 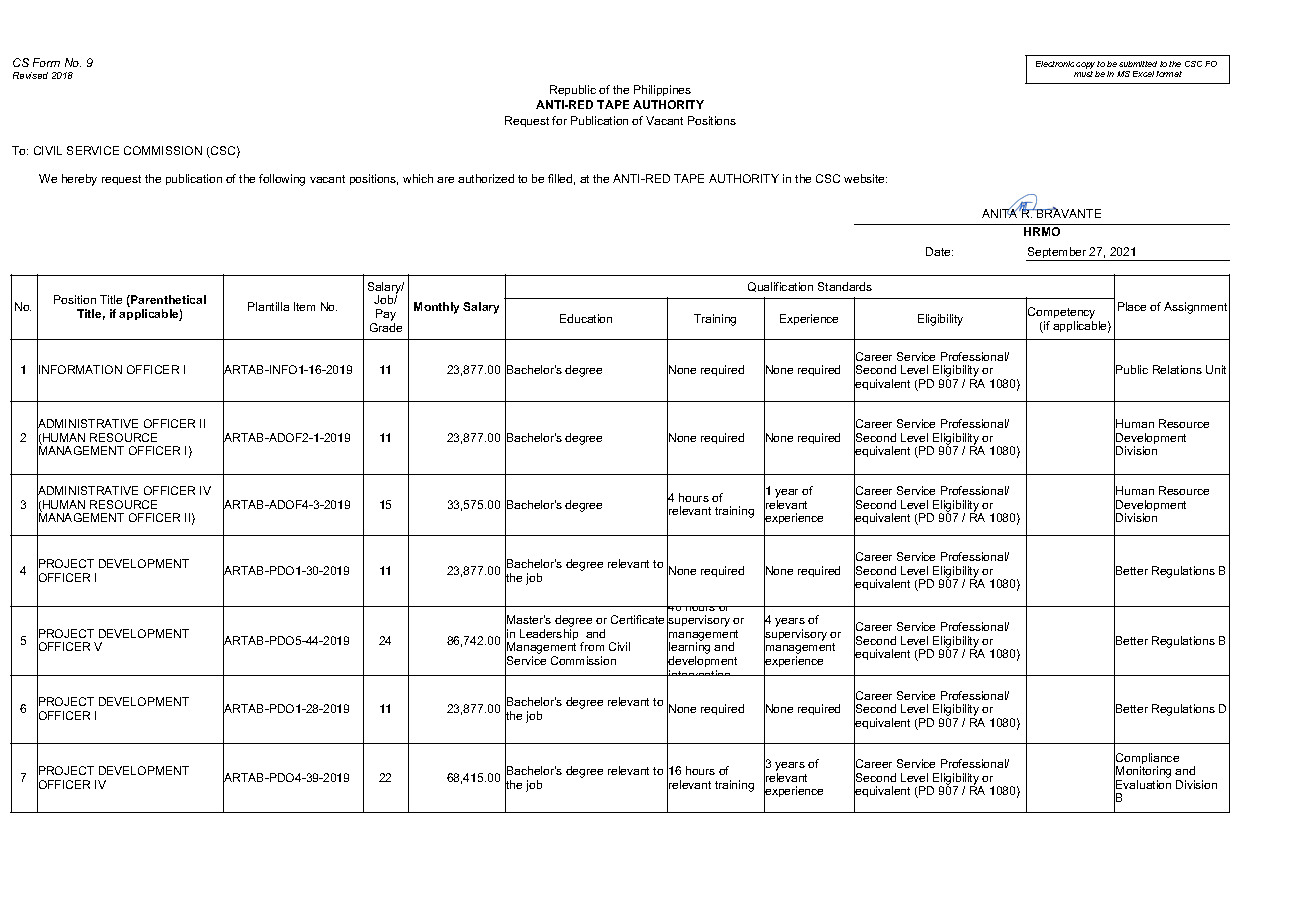 What do you see at coordinates (30, 75) in the screenshot?
I see `Revised` at bounding box center [30, 75].
